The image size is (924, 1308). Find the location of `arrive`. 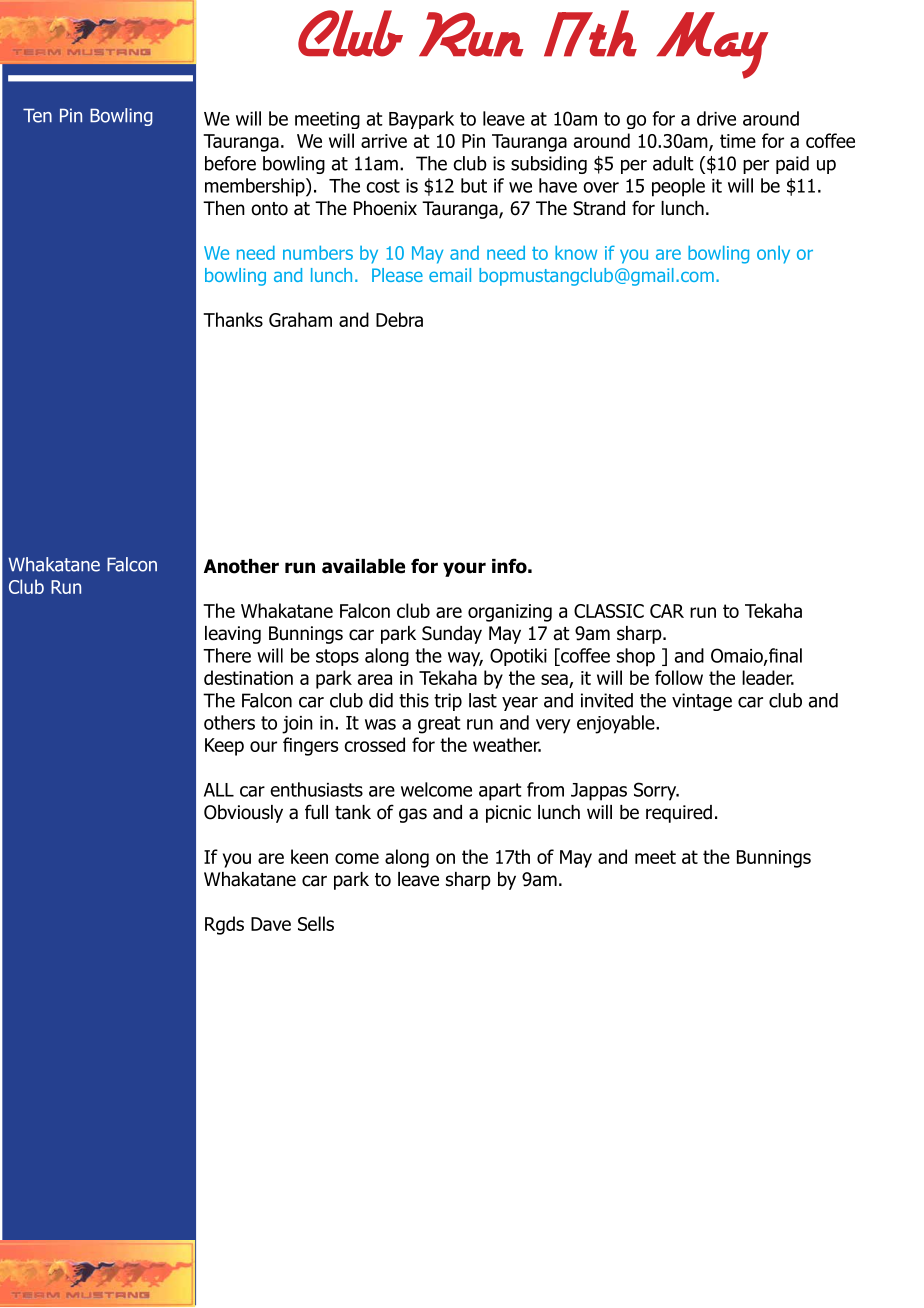

arrive is located at coordinates (384, 141).
